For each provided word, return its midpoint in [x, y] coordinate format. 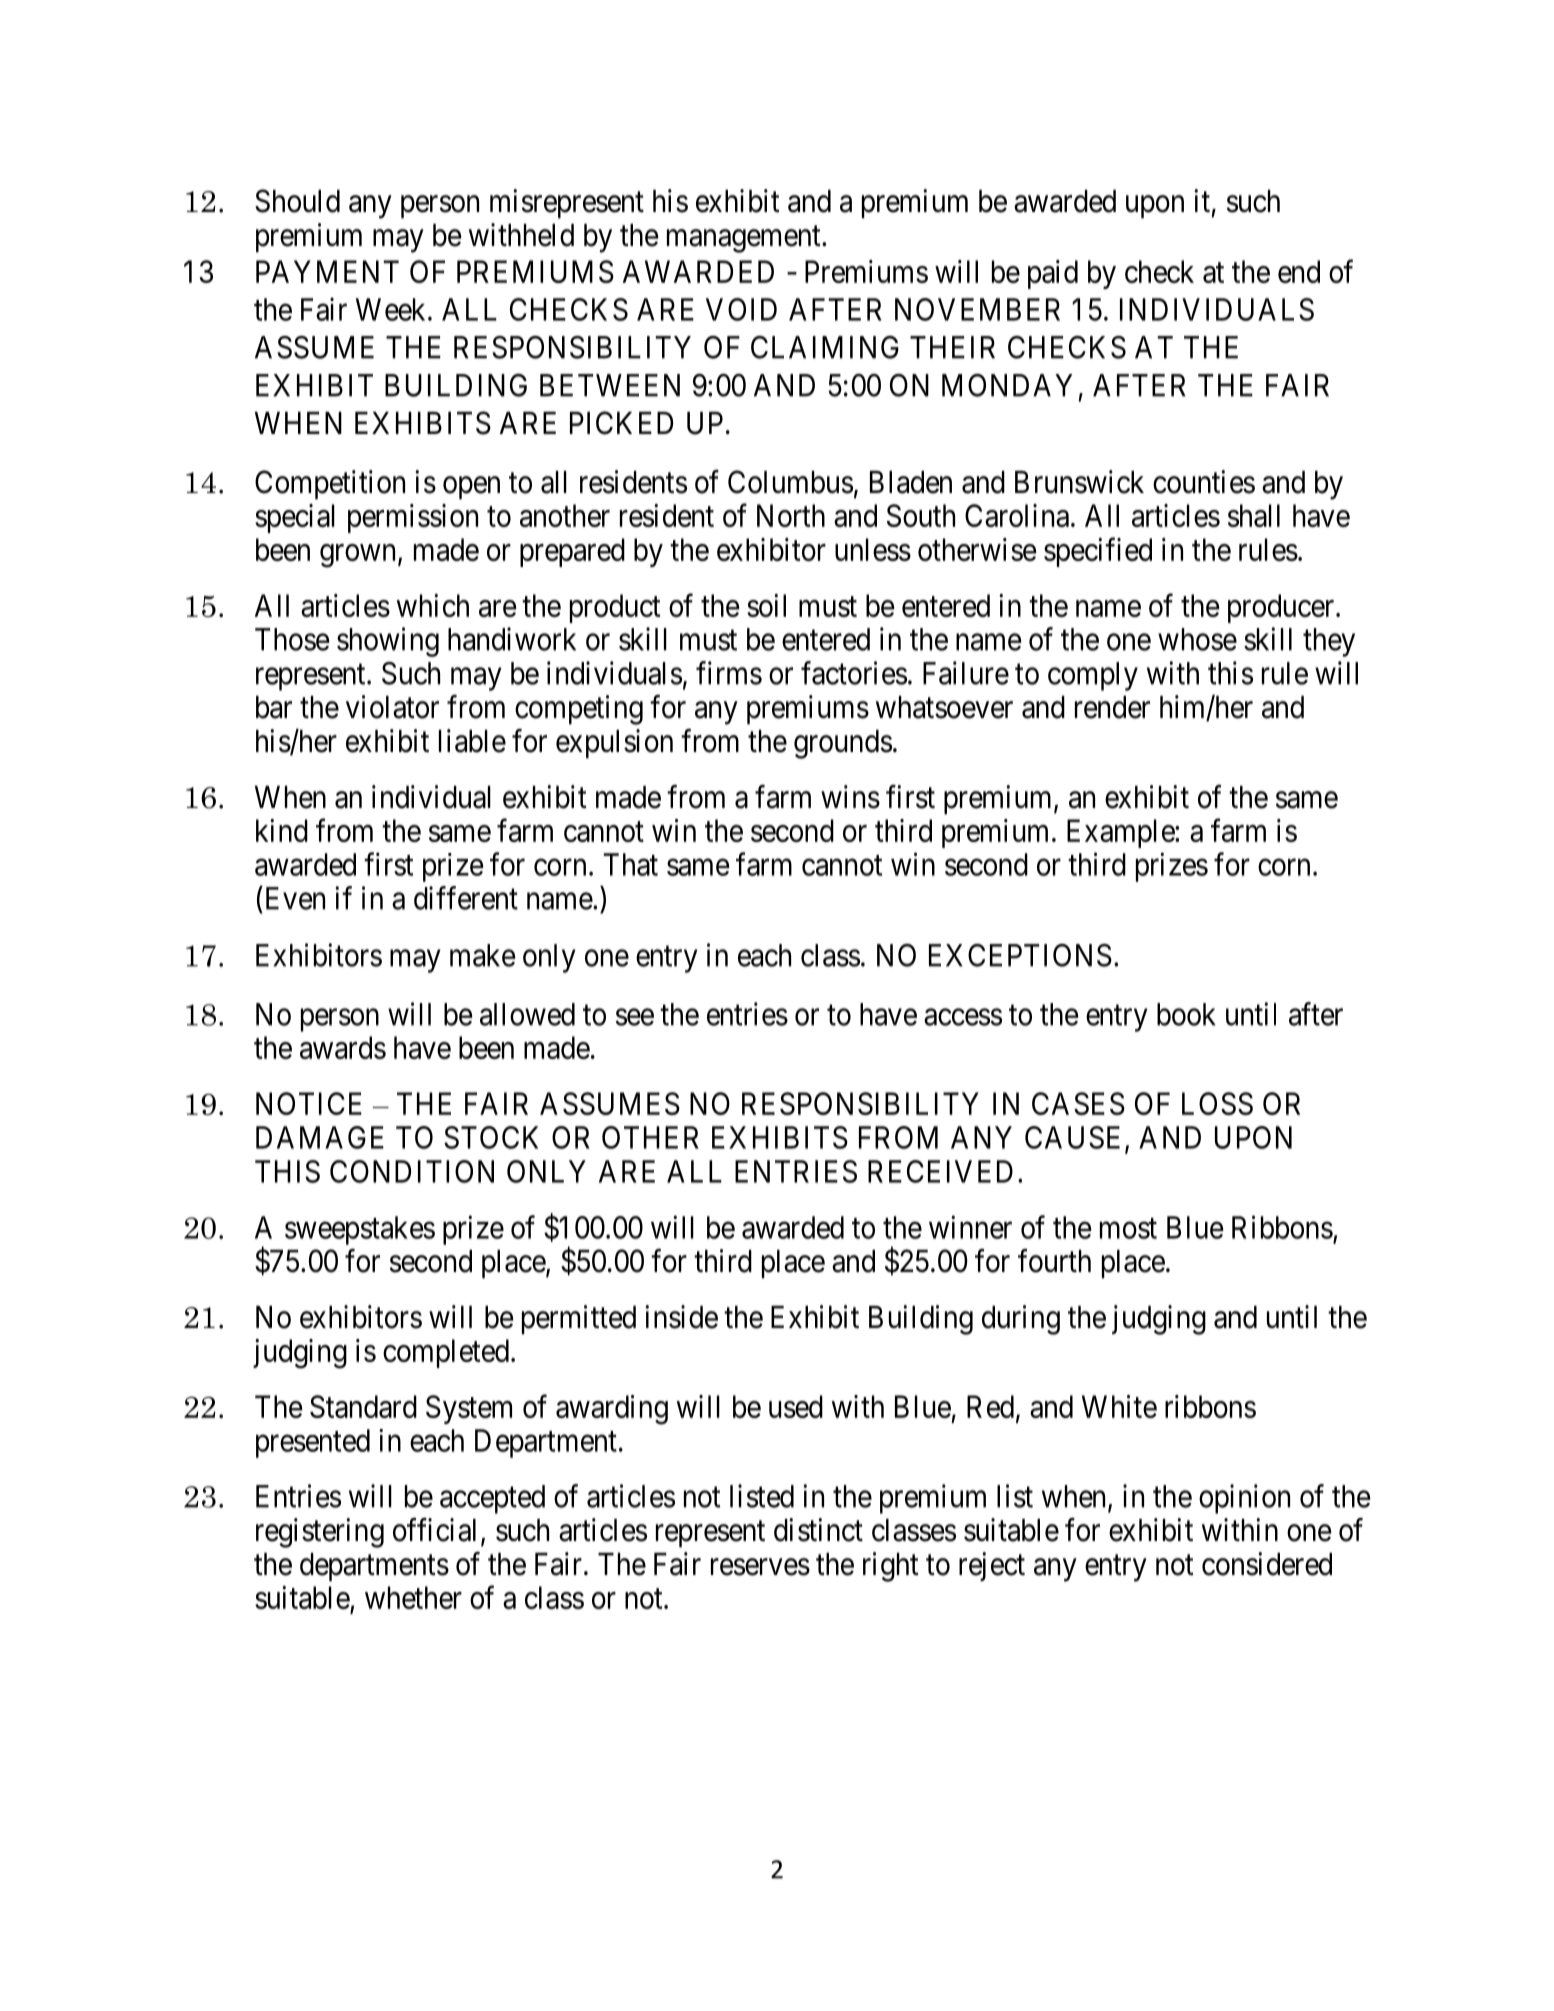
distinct [818, 1530]
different [466, 898]
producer [1282, 608]
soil [766, 605]
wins [850, 797]
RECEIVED [940, 1171]
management [745, 239]
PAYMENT [327, 271]
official [434, 1530]
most [1128, 1228]
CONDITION [412, 1171]
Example [1121, 833]
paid [1053, 274]
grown [357, 556]
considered [1267, 1564]
